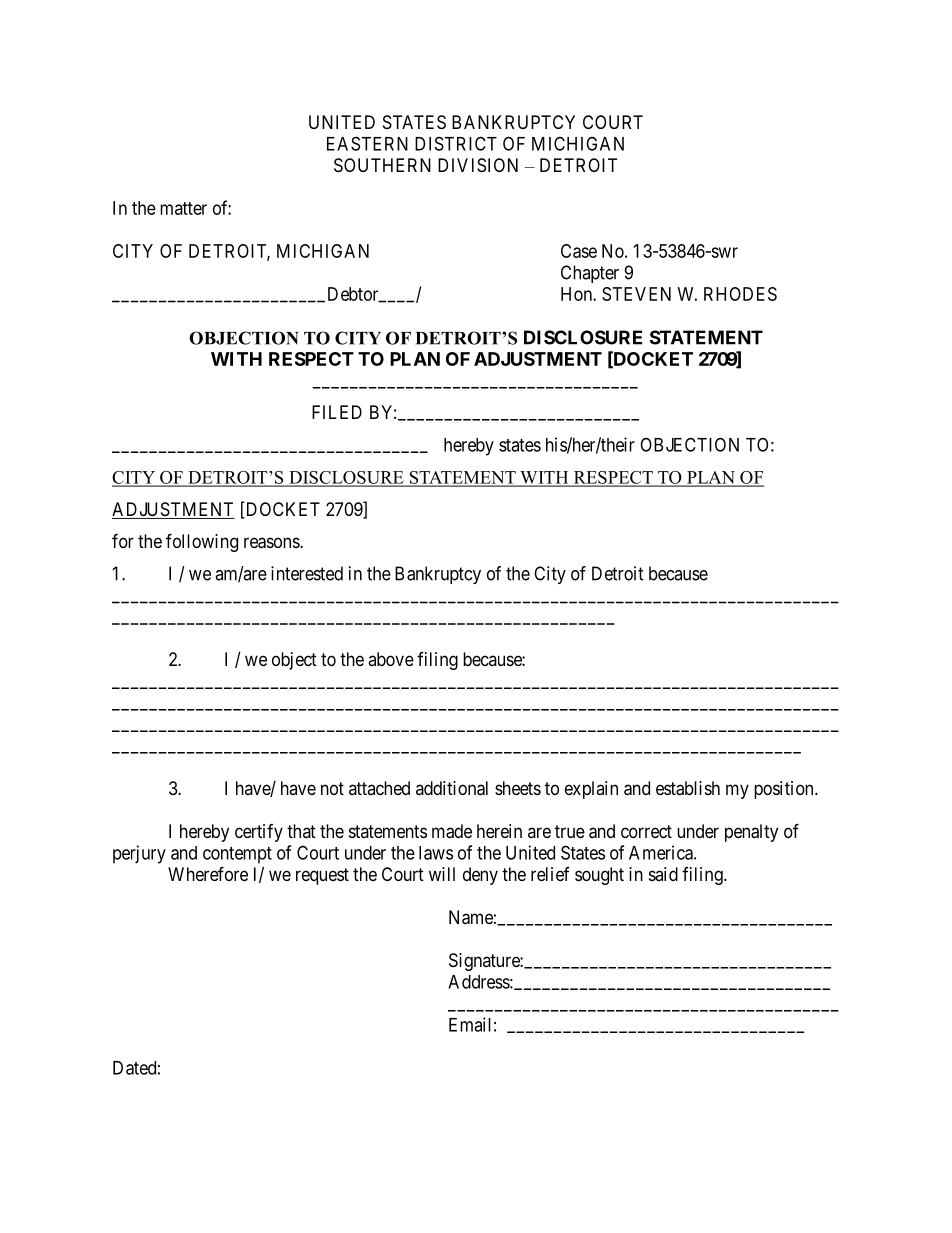 This page has height=1233, width=952. I want to click on interested, so click(307, 573).
